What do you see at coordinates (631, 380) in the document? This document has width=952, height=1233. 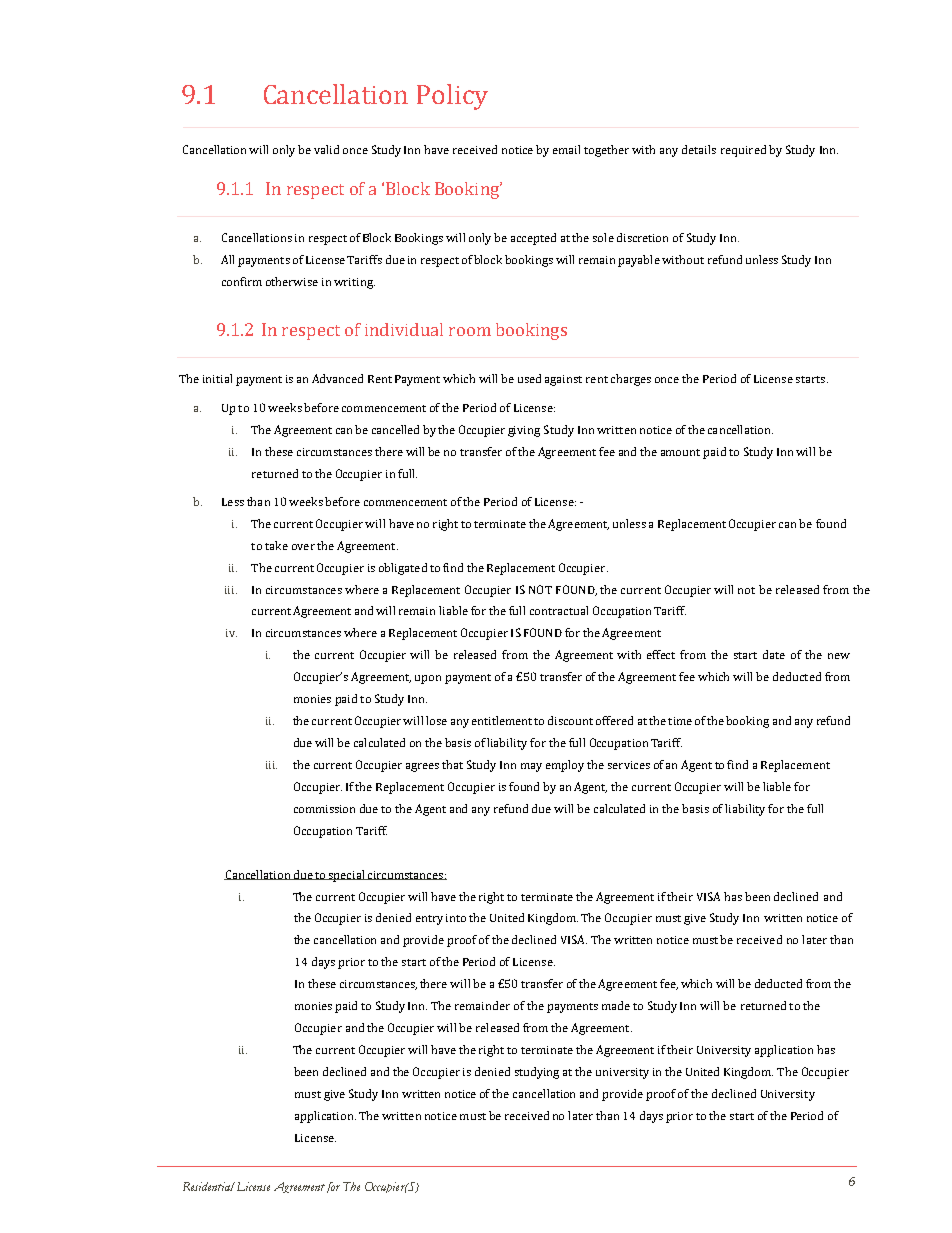 I see `charges` at bounding box center [631, 380].
